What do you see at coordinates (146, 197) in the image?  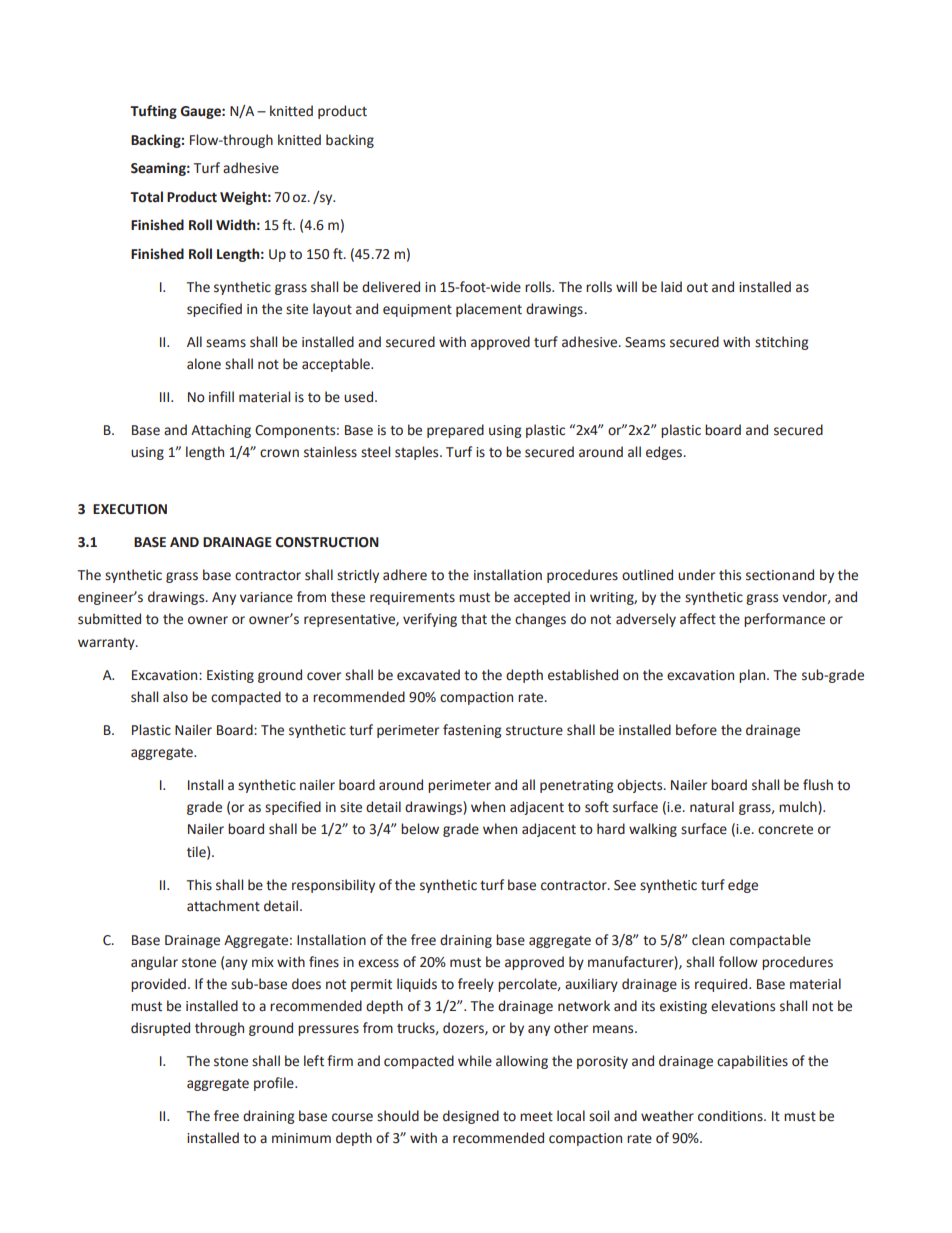 I see `Total` at bounding box center [146, 197].
